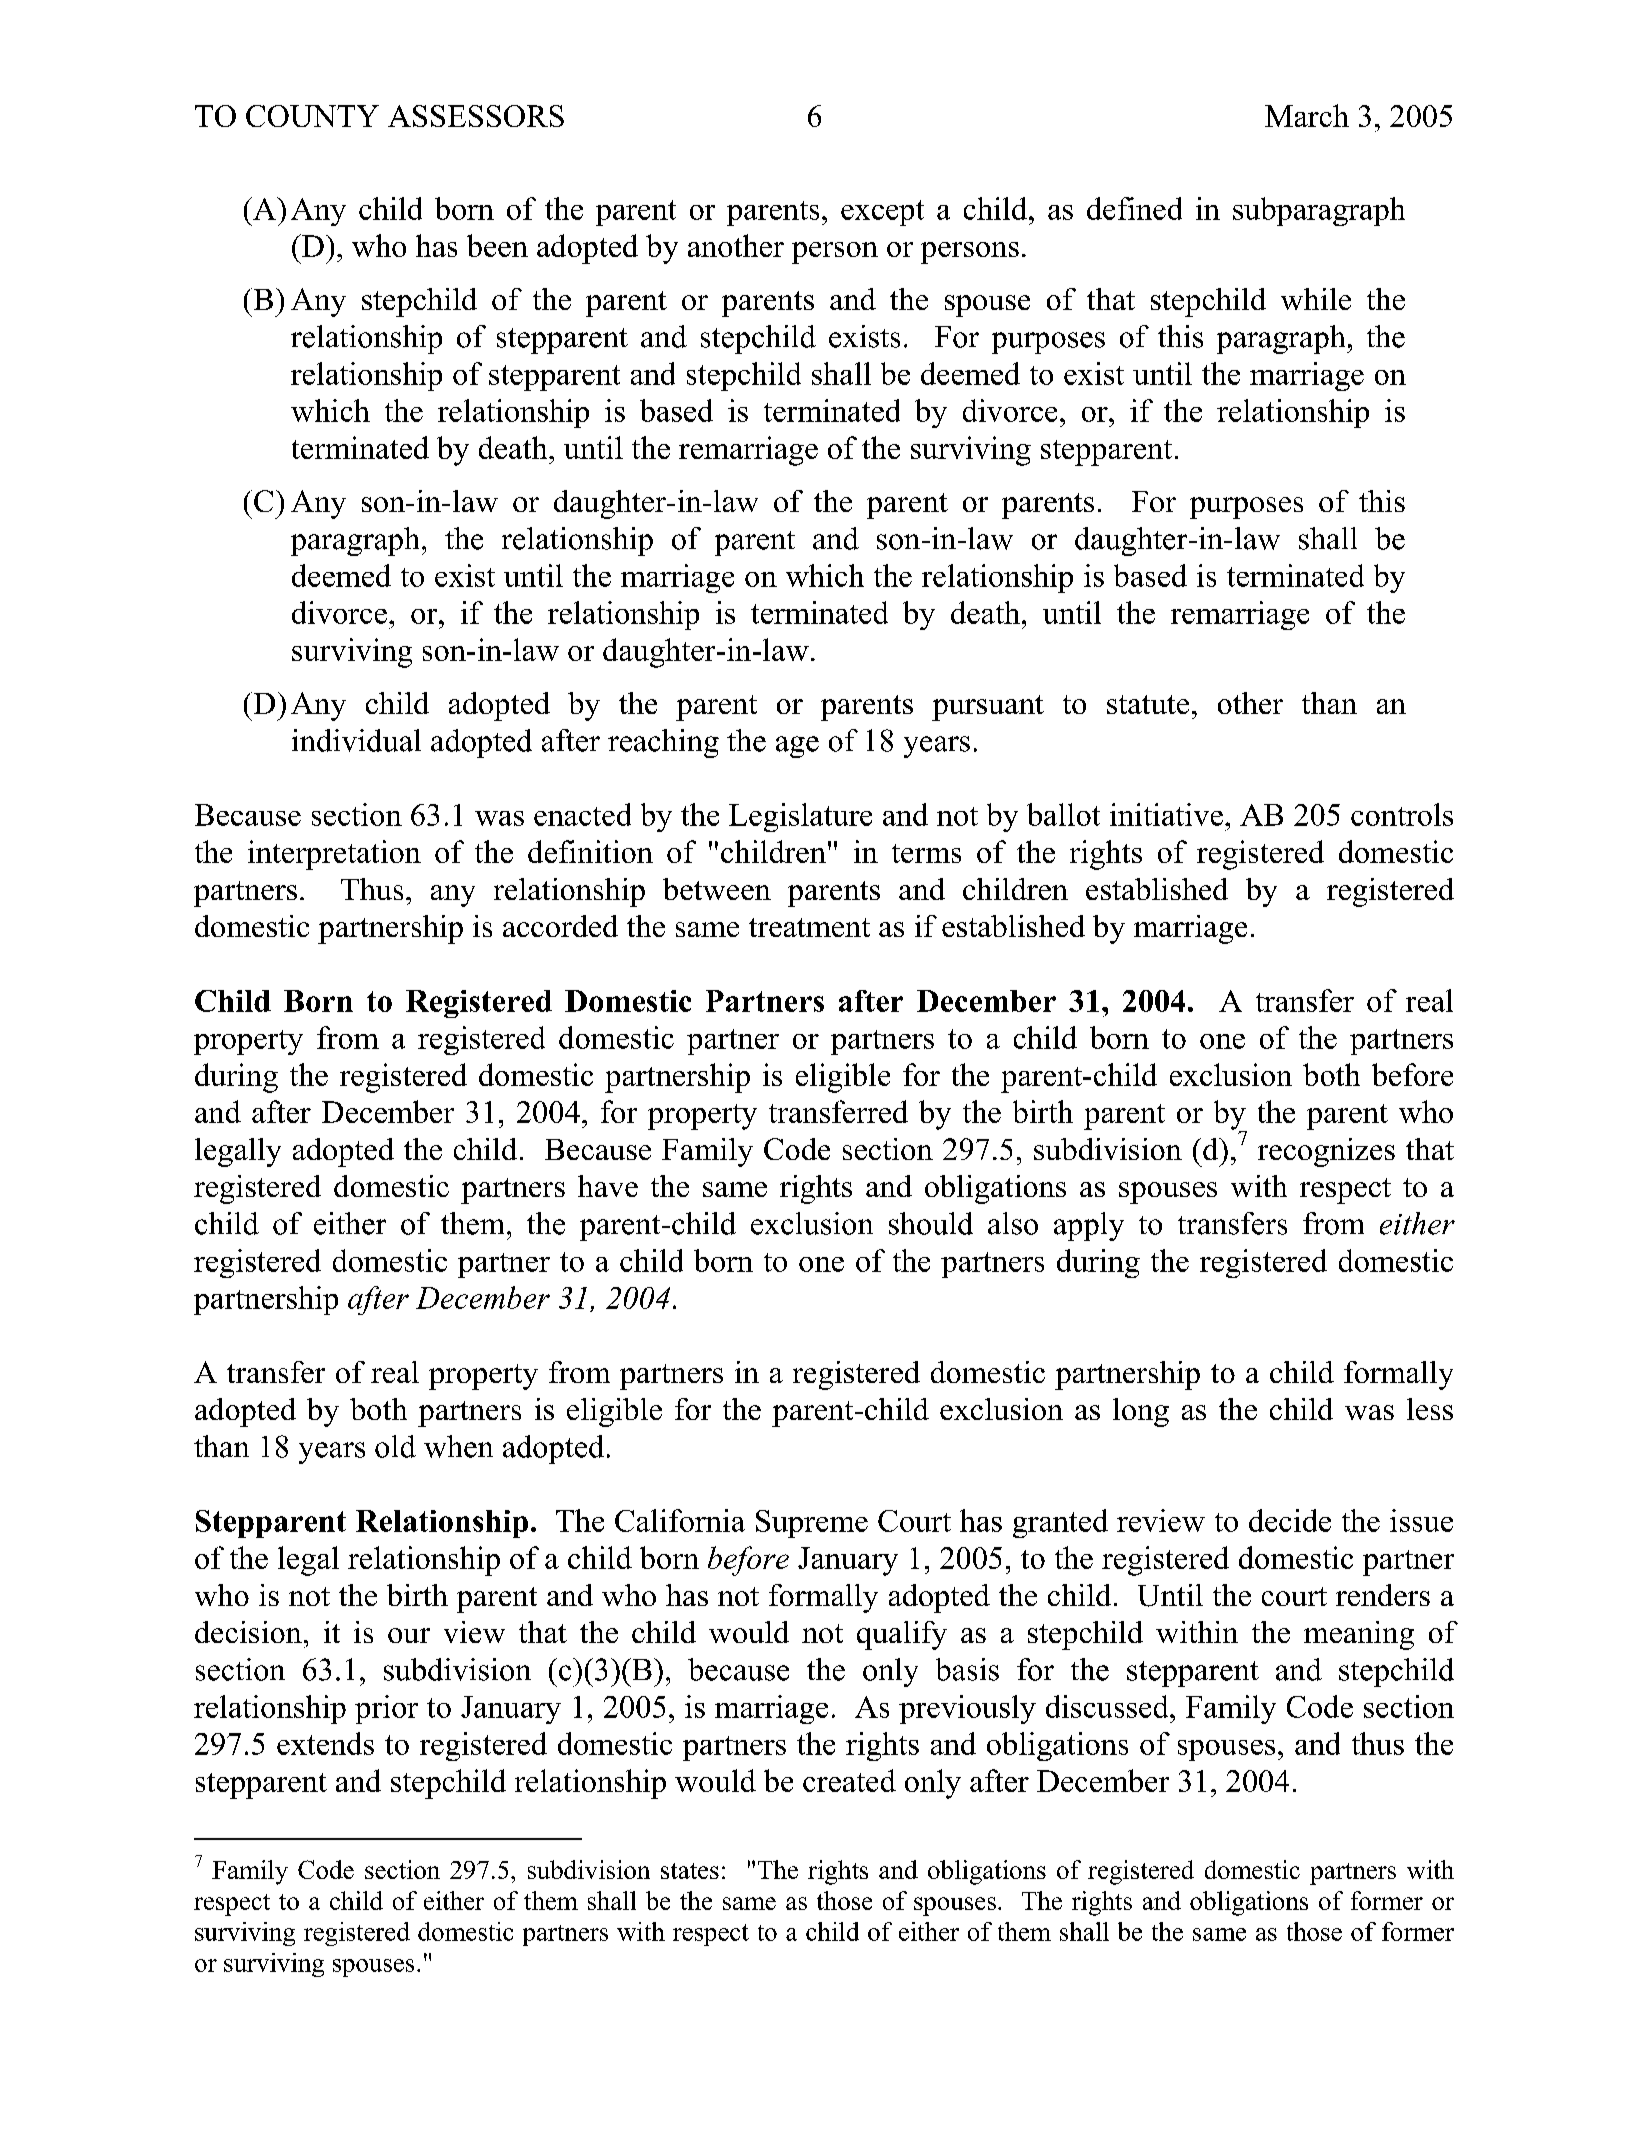 This screenshot has width=1648, height=2133. I want to click on created, so click(849, 1780).
